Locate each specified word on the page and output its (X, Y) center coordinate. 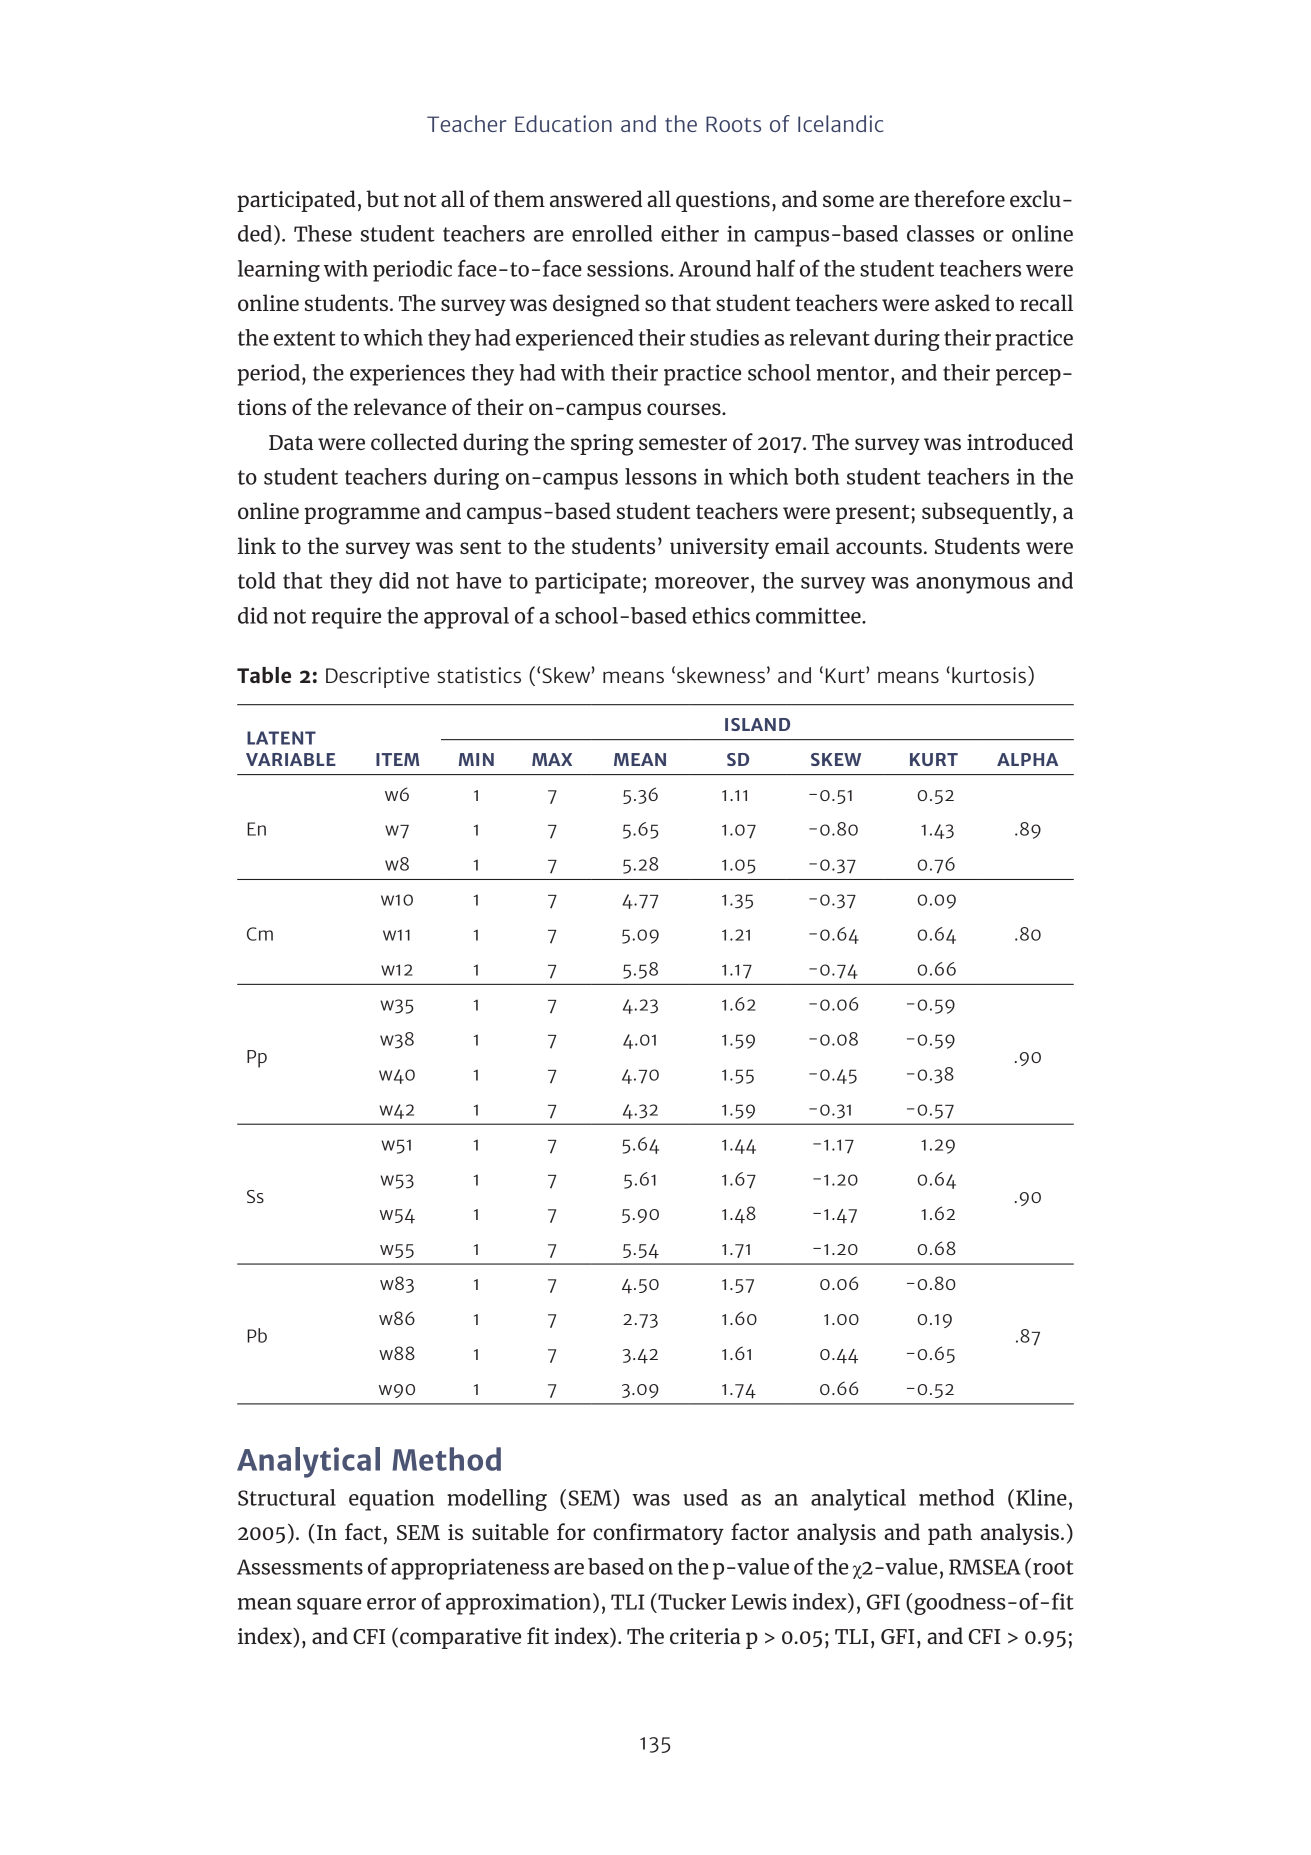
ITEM (397, 759)
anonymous (973, 585)
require (346, 618)
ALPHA (1027, 759)
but (382, 198)
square (329, 1606)
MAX (552, 759)
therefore (959, 198)
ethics (721, 615)
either (690, 233)
